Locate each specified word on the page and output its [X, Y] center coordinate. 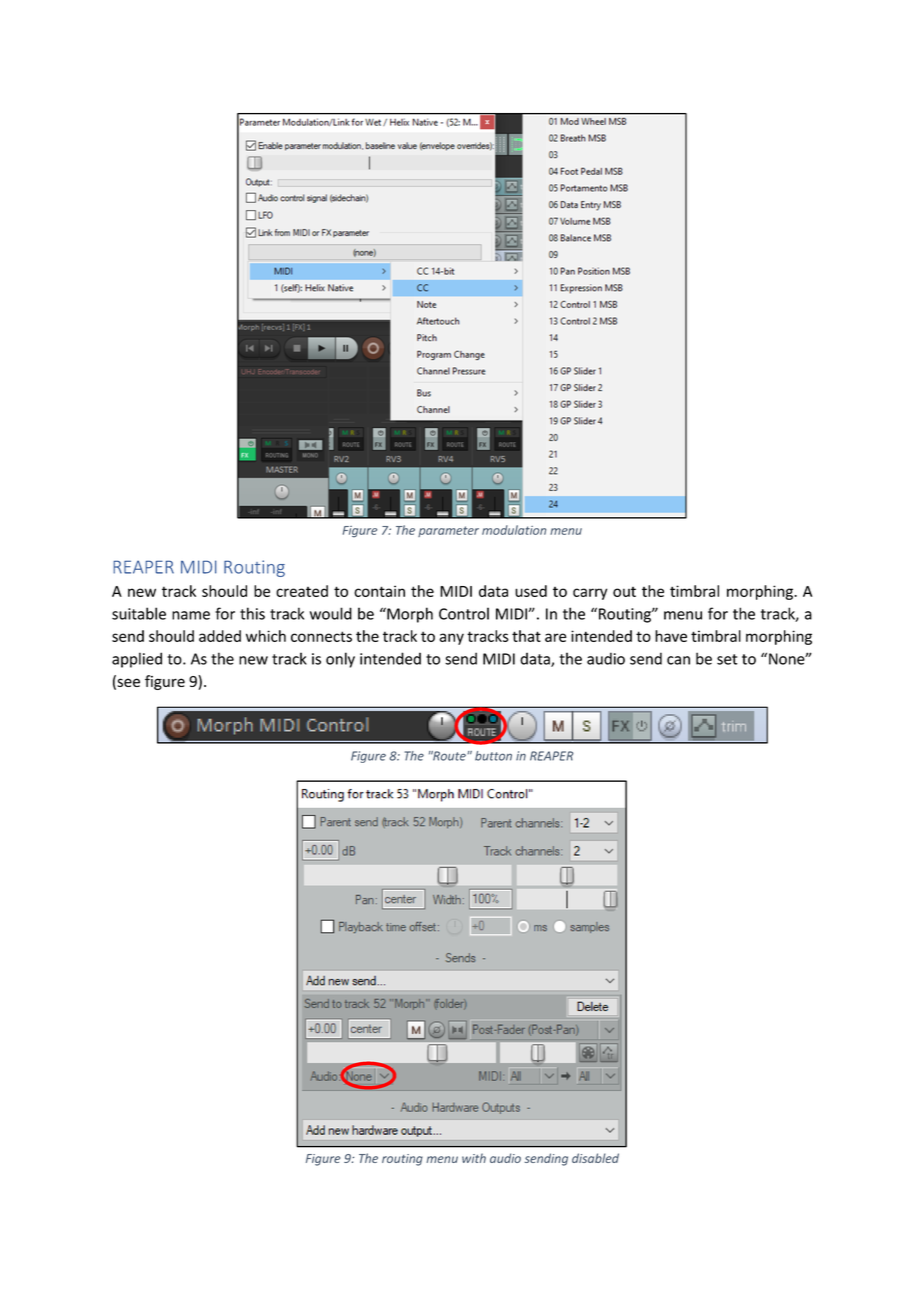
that [526, 636]
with [474, 1158]
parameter [448, 531]
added [220, 636]
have [671, 636]
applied [137, 660]
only [340, 660]
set [727, 659]
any [451, 639]
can [678, 660]
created [302, 591]
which [266, 636]
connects [321, 636]
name [191, 615]
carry [590, 594]
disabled [595, 1158]
